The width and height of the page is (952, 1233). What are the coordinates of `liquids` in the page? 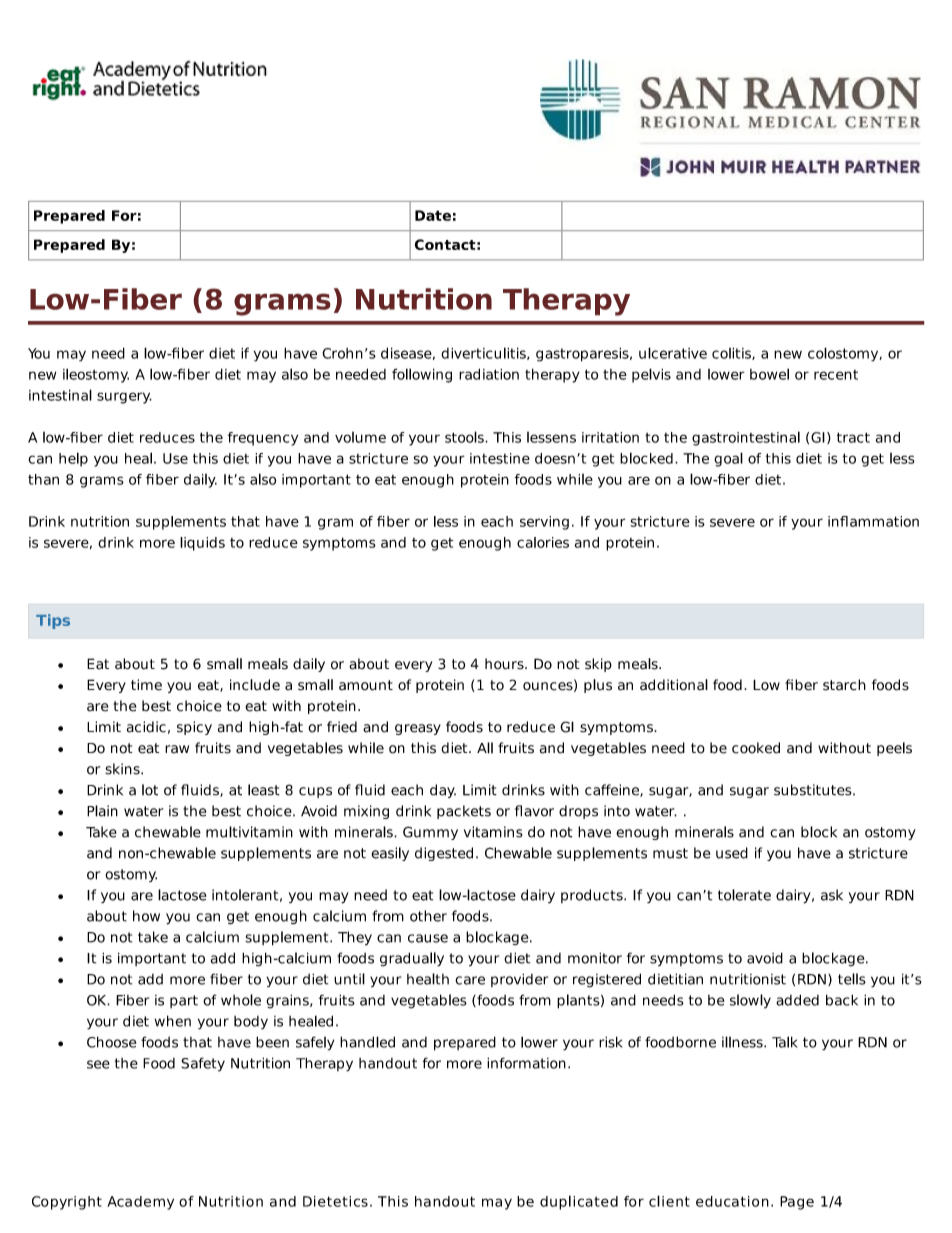 It's located at (202, 544).
